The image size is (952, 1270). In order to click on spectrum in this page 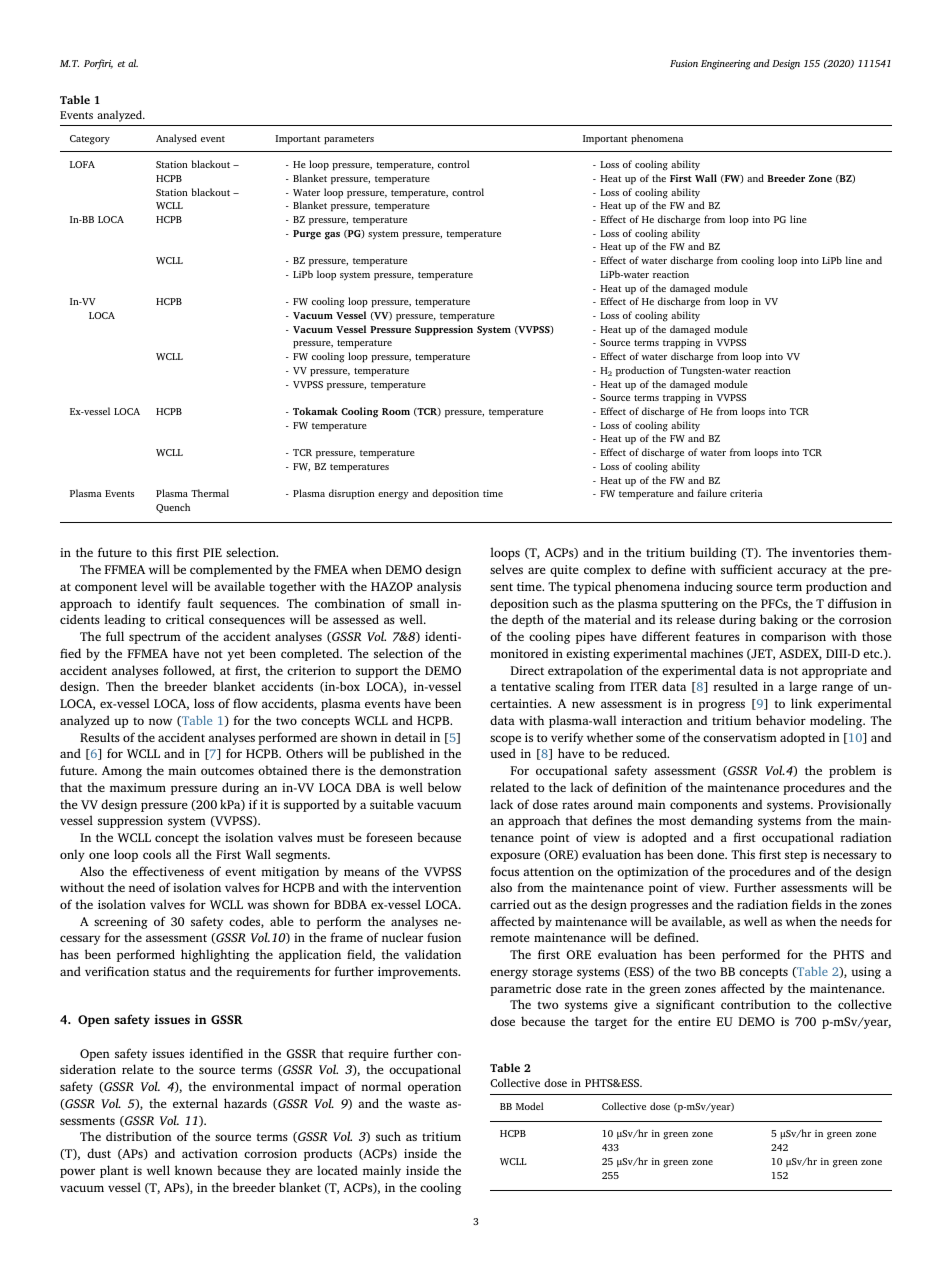, I will do `click(155, 638)`.
